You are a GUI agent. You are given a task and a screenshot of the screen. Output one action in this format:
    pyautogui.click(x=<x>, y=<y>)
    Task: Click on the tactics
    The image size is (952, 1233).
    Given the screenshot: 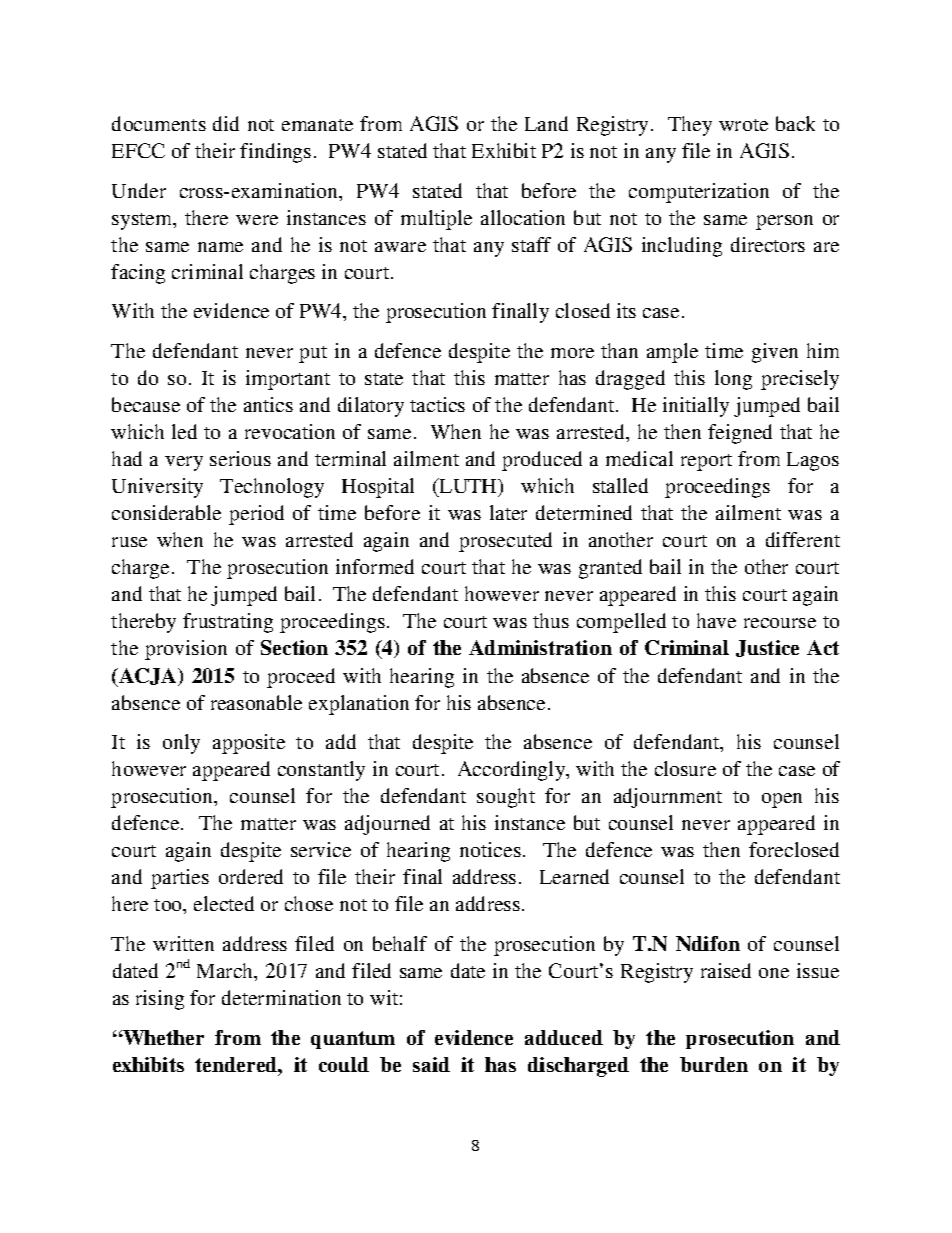 What is the action you would take?
    pyautogui.click(x=437, y=404)
